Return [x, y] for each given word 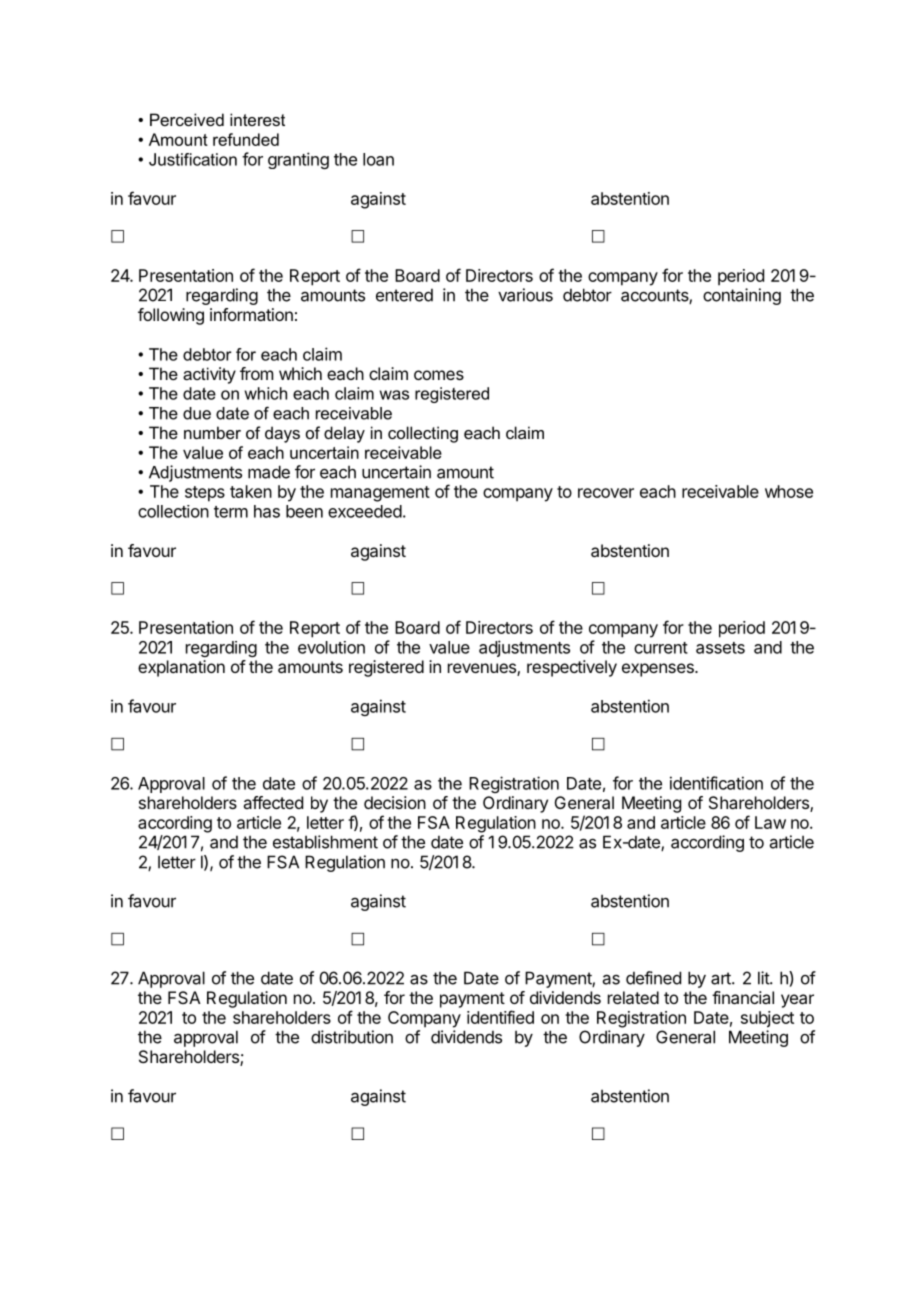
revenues [483, 669]
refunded [246, 139]
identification [716, 783]
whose [789, 491]
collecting [423, 434]
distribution [352, 1037]
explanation [181, 668]
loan [378, 159]
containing [742, 296]
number [212, 432]
